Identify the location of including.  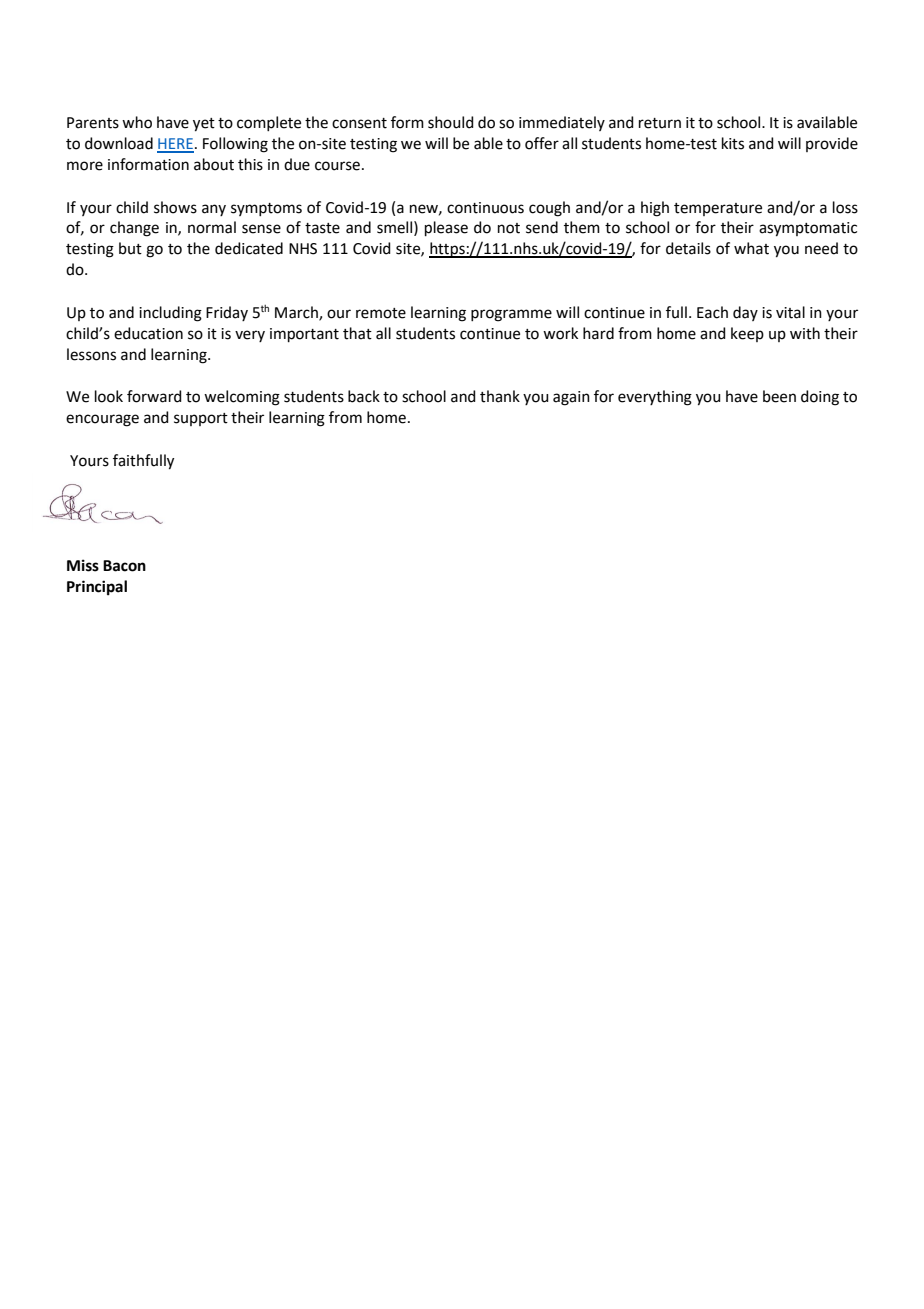
(170, 314).
